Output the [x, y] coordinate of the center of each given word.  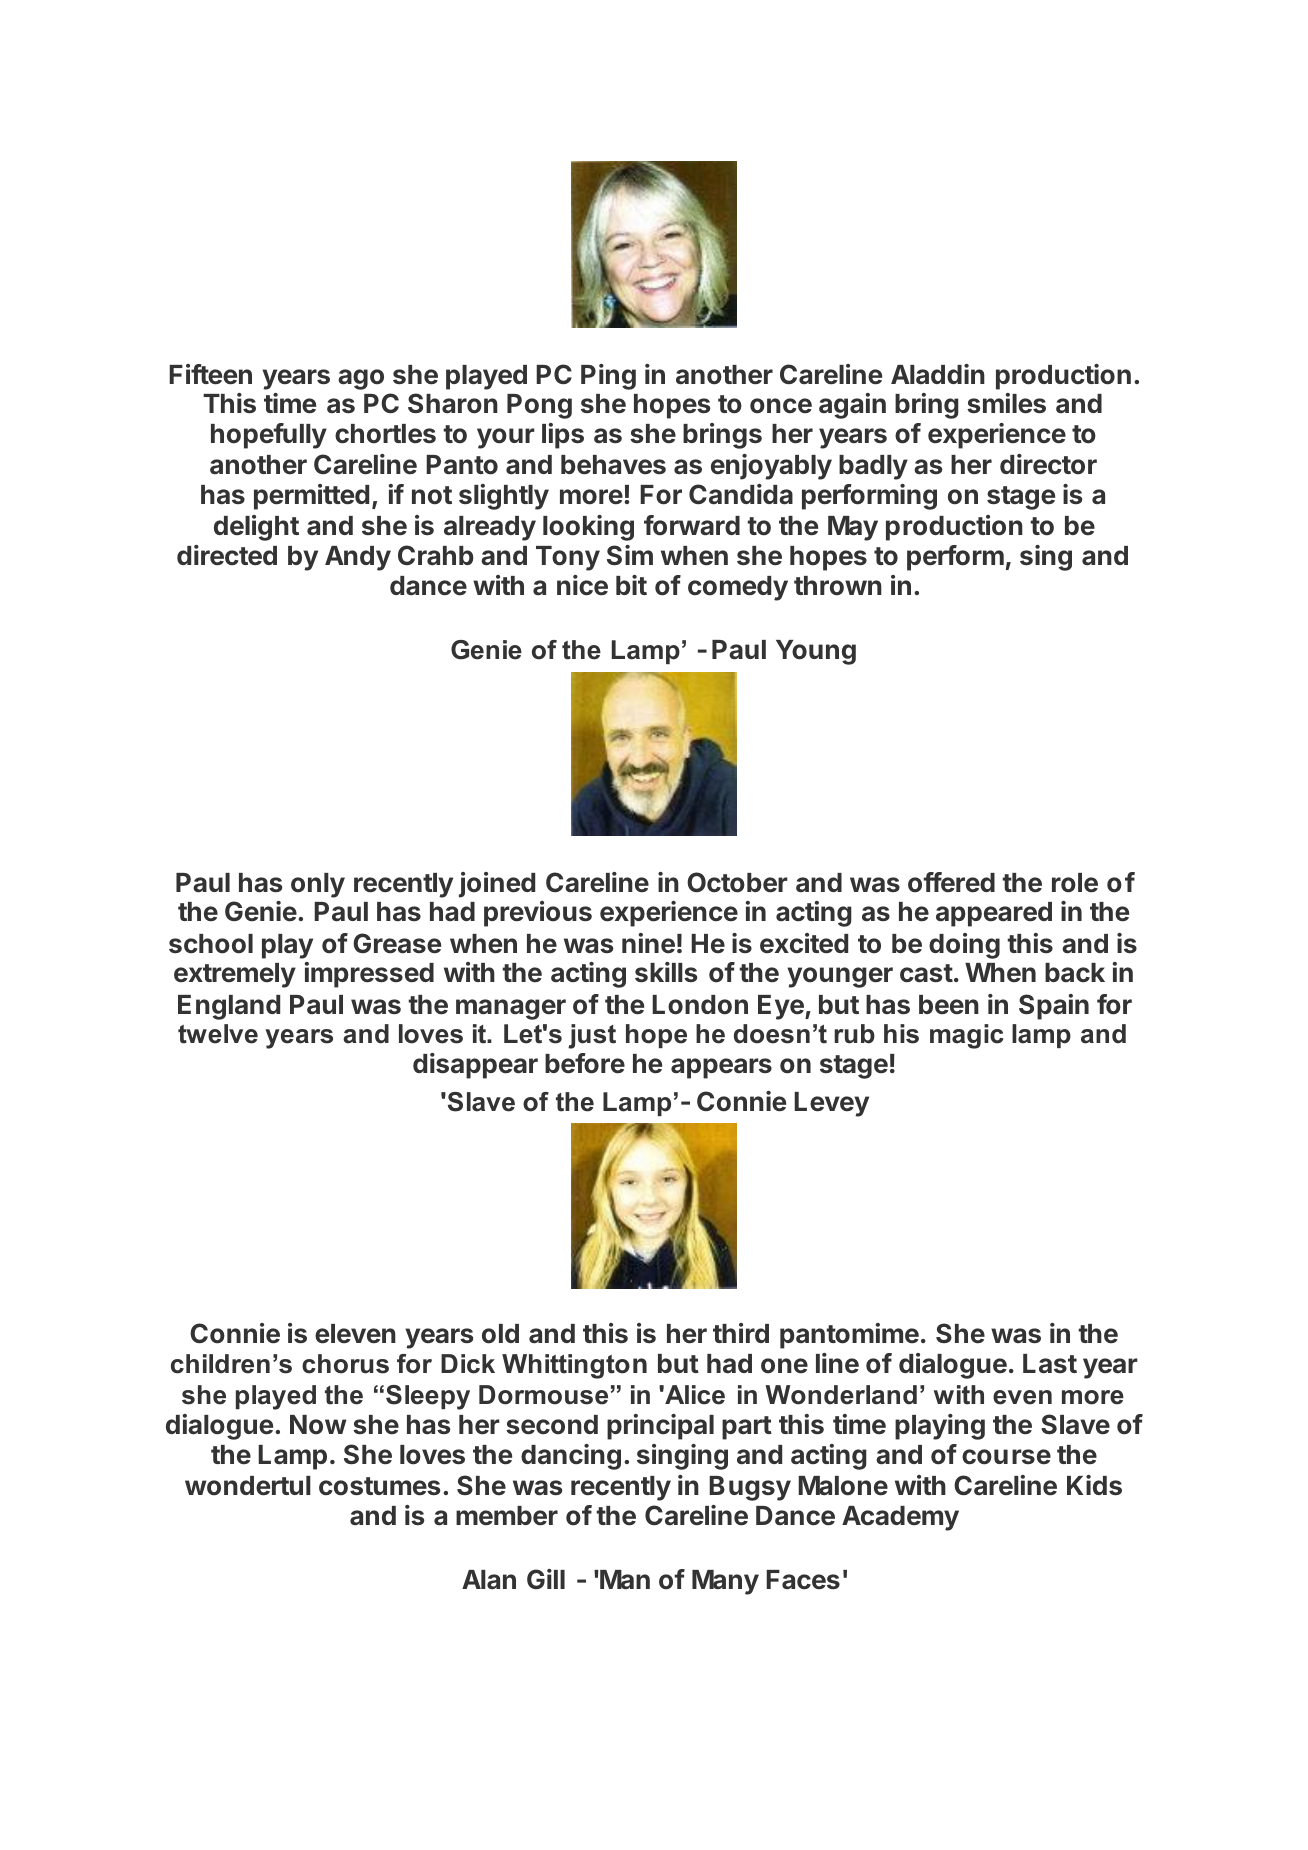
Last [1050, 1364]
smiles [1006, 403]
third [741, 1333]
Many [725, 1582]
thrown [838, 586]
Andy [358, 558]
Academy [900, 1518]
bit [631, 585]
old [500, 1334]
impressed [369, 975]
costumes [380, 1486]
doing [964, 946]
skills [666, 972]
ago [361, 379]
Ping [608, 377]
